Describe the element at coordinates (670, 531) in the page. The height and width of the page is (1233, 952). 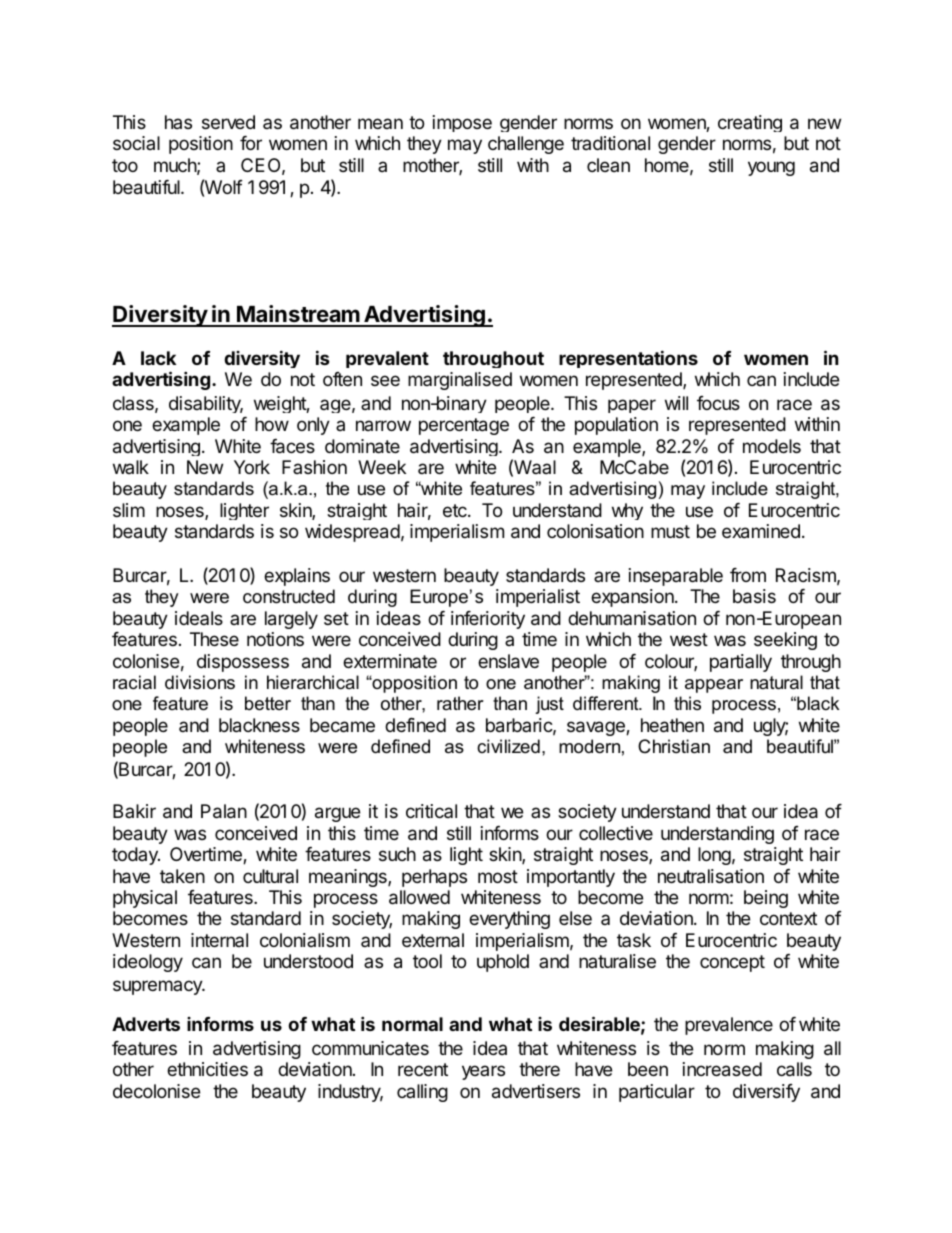
I see `must` at that location.
